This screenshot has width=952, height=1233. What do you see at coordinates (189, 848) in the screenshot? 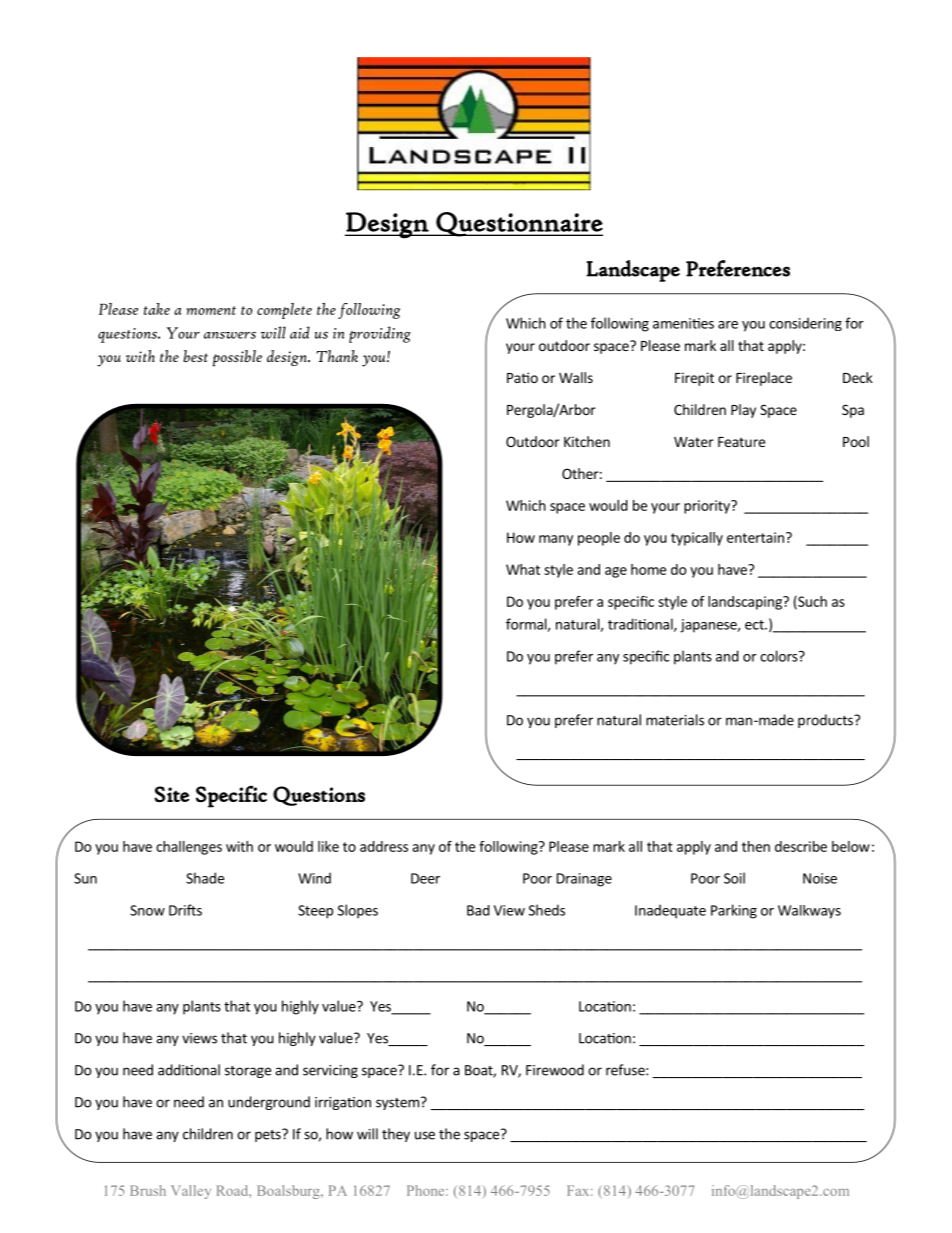
I see `challenges` at bounding box center [189, 848].
